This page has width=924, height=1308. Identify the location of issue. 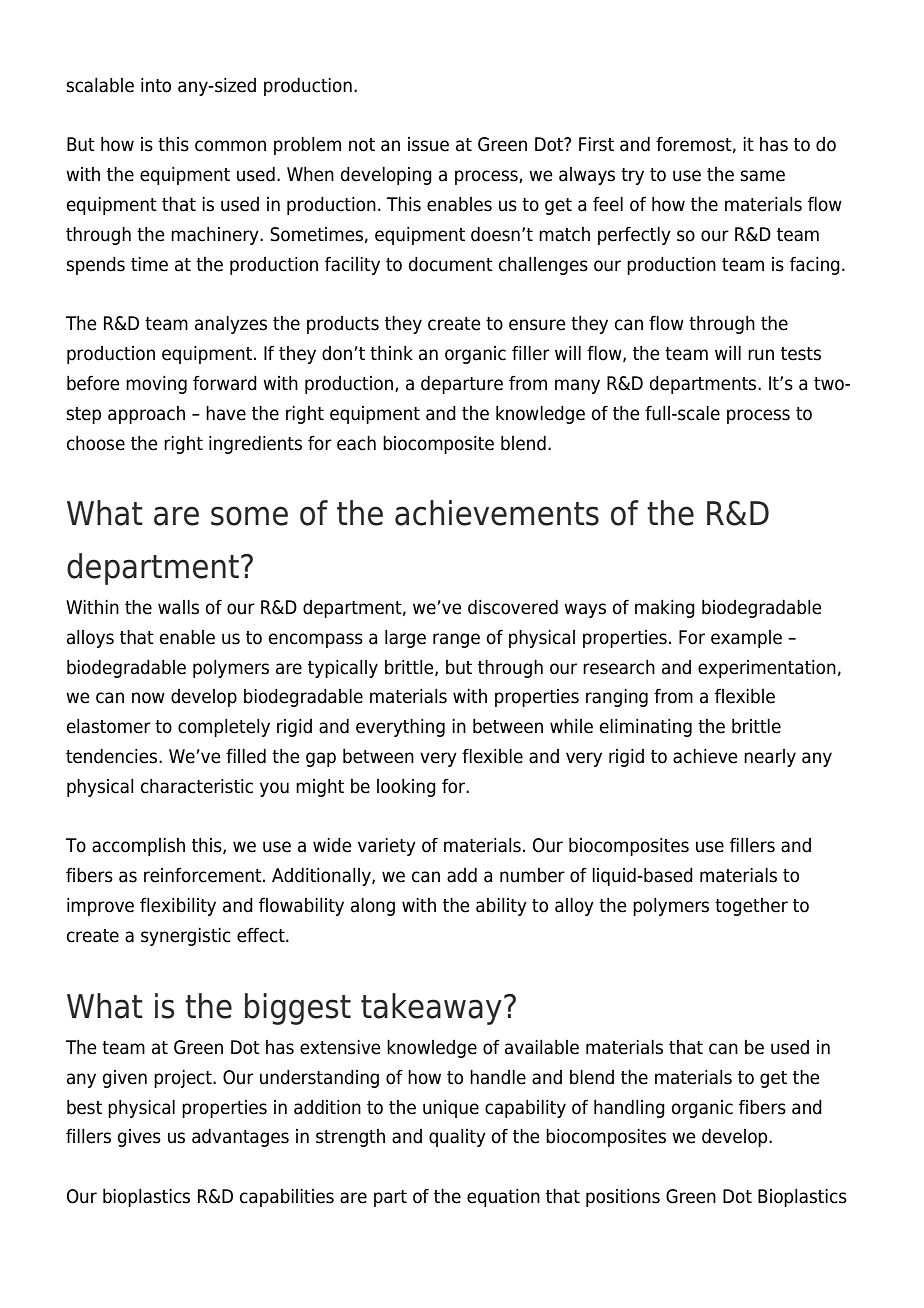
(428, 144).
